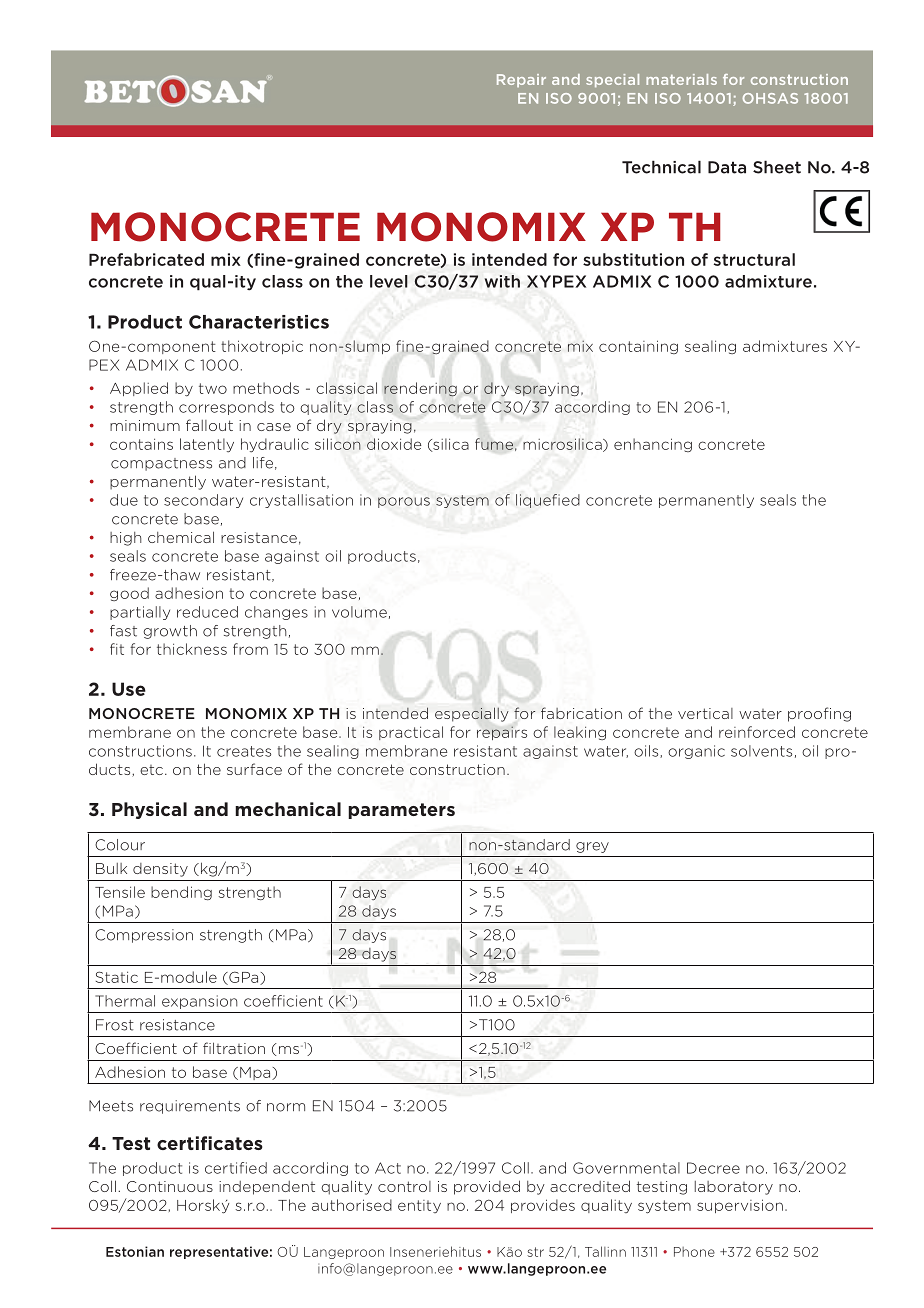 The width and height of the screenshot is (924, 1308). Describe the element at coordinates (681, 79) in the screenshot. I see `materials` at that location.
